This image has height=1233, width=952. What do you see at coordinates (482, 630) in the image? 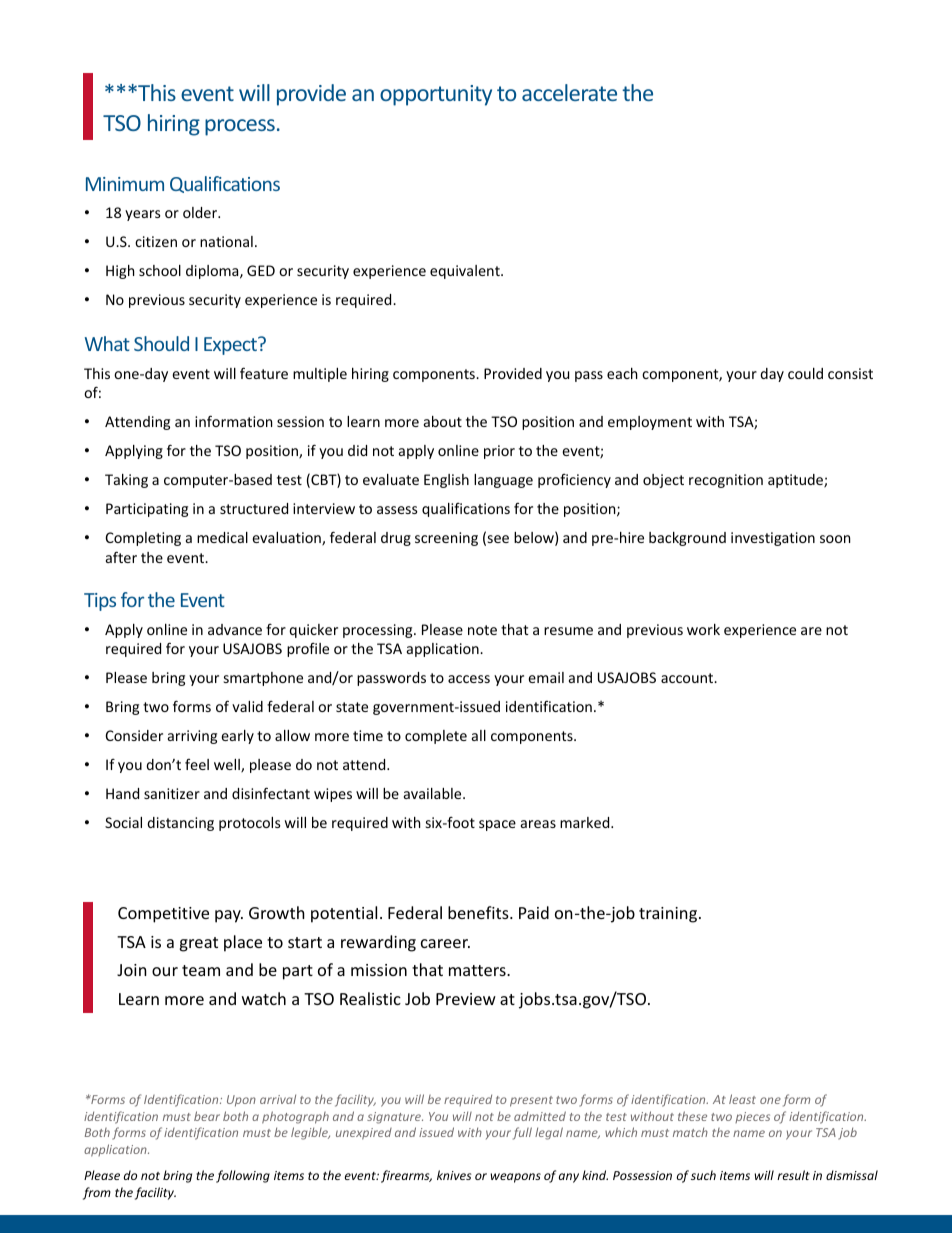
I see `note` at bounding box center [482, 630].
